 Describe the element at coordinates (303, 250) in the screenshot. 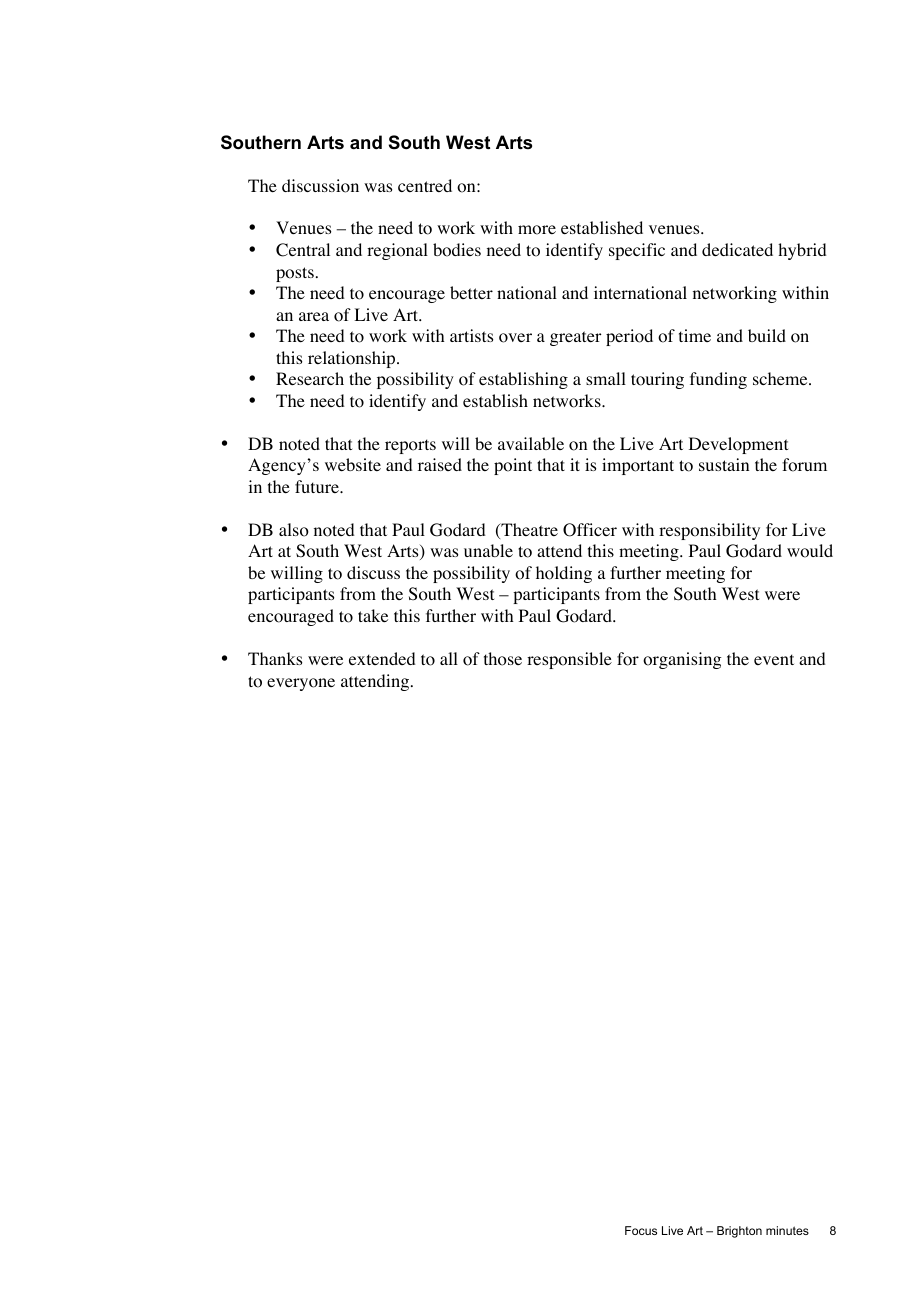

I see `Central` at that location.
